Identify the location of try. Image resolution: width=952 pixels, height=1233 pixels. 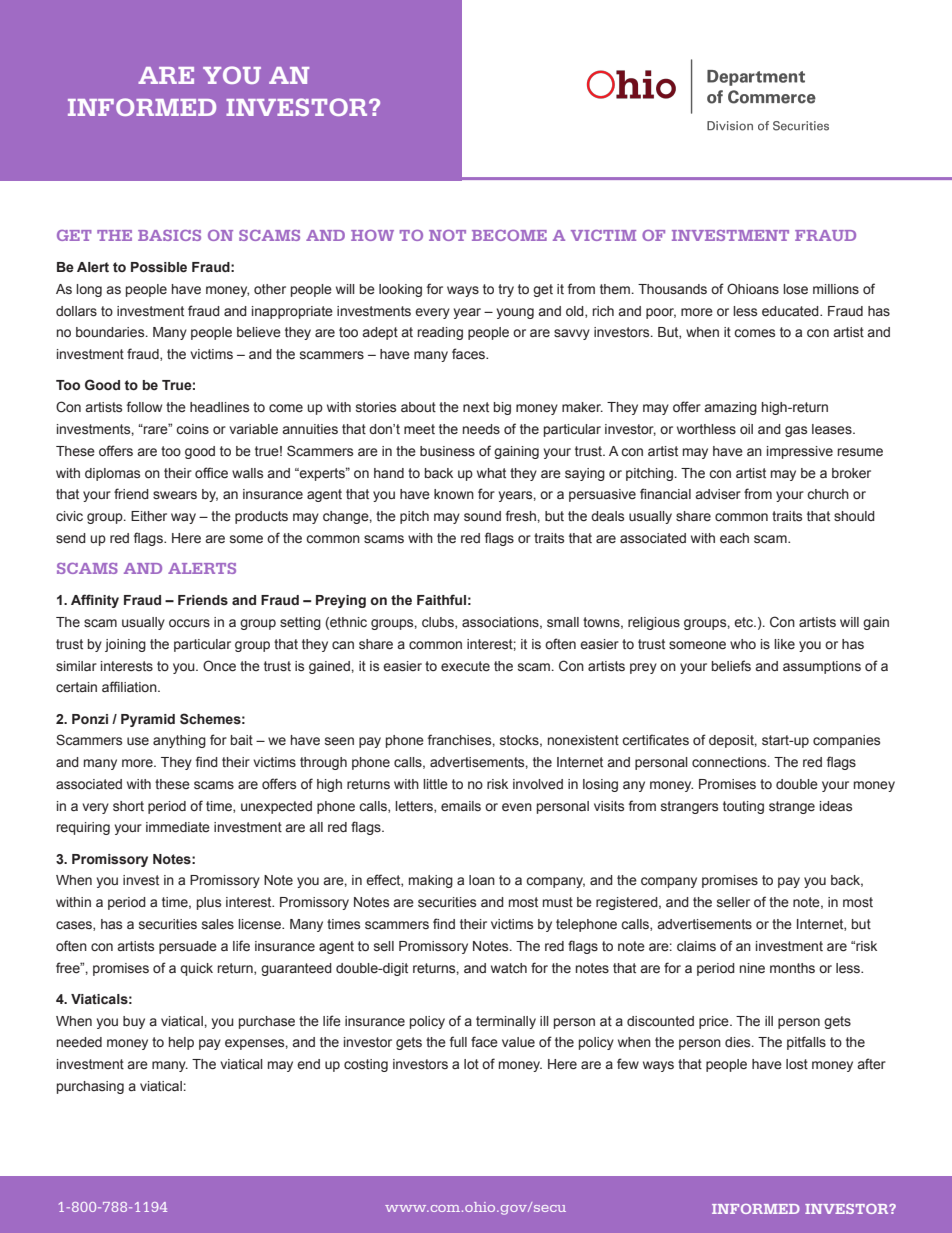
(506, 290).
